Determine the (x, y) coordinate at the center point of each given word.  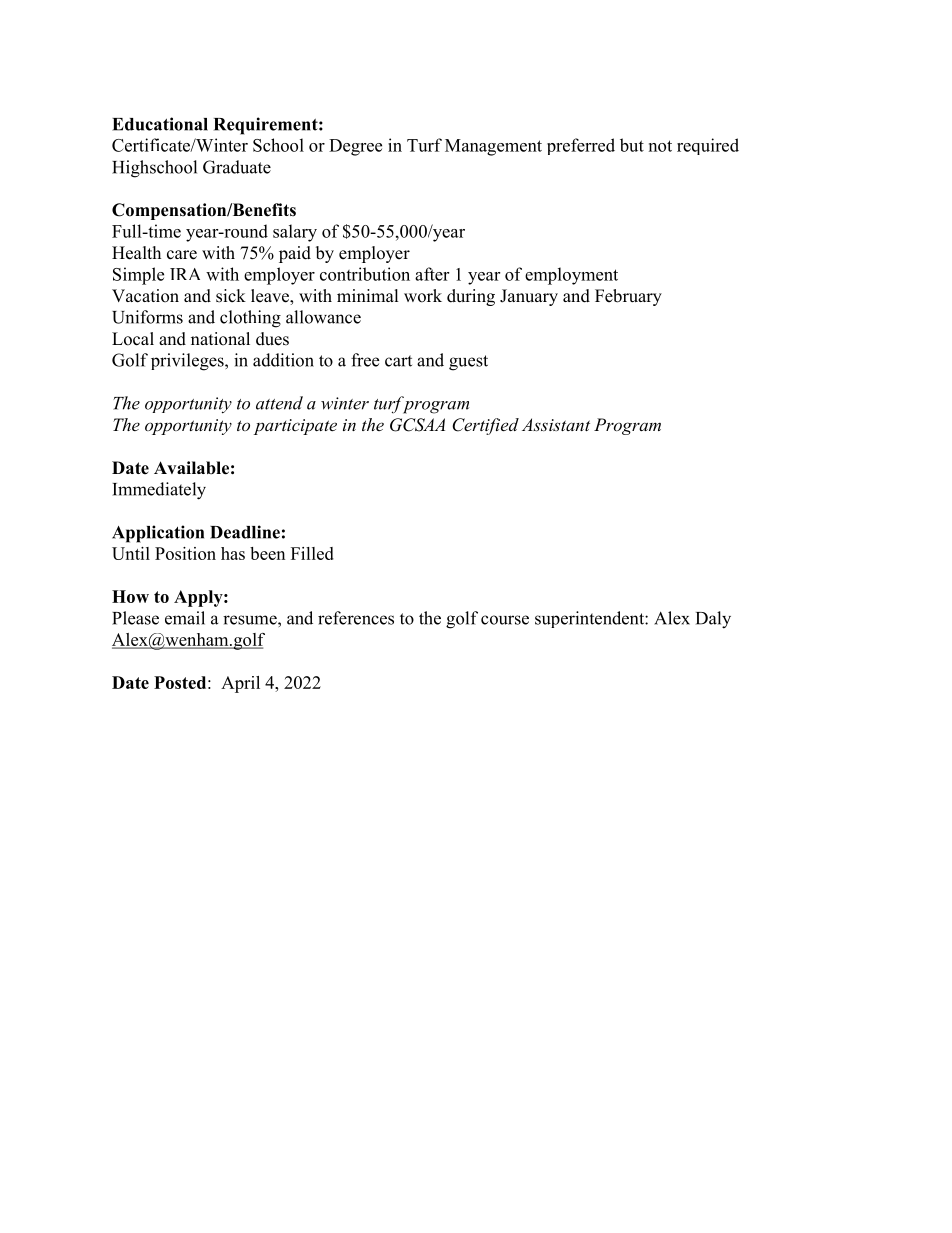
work (423, 296)
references (356, 618)
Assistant (556, 424)
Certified (485, 426)
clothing (250, 319)
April (240, 684)
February (628, 297)
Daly (713, 620)
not (660, 146)
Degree (355, 147)
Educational (160, 124)
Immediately (159, 491)
